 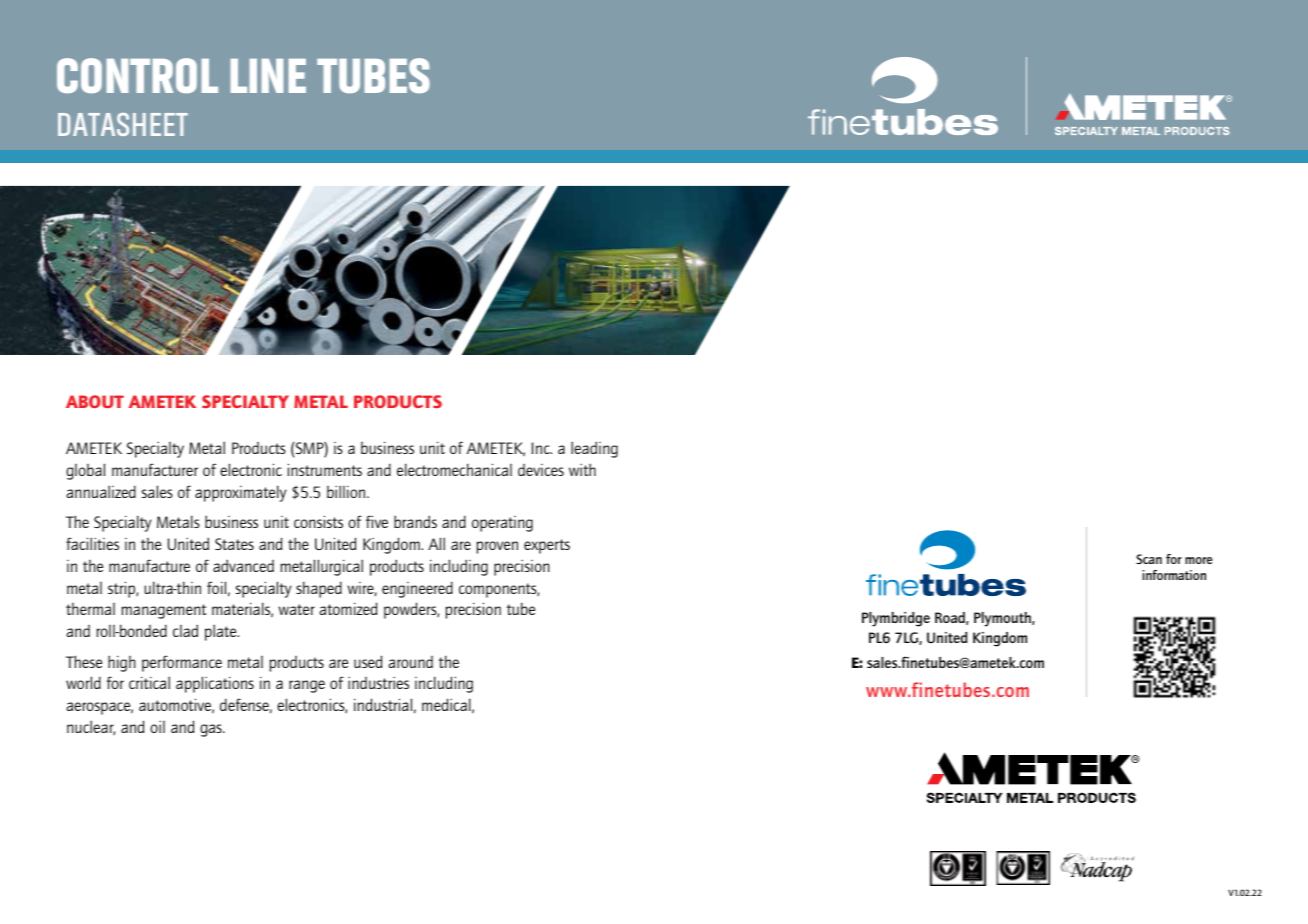 What do you see at coordinates (582, 469) in the document?
I see `with` at bounding box center [582, 469].
